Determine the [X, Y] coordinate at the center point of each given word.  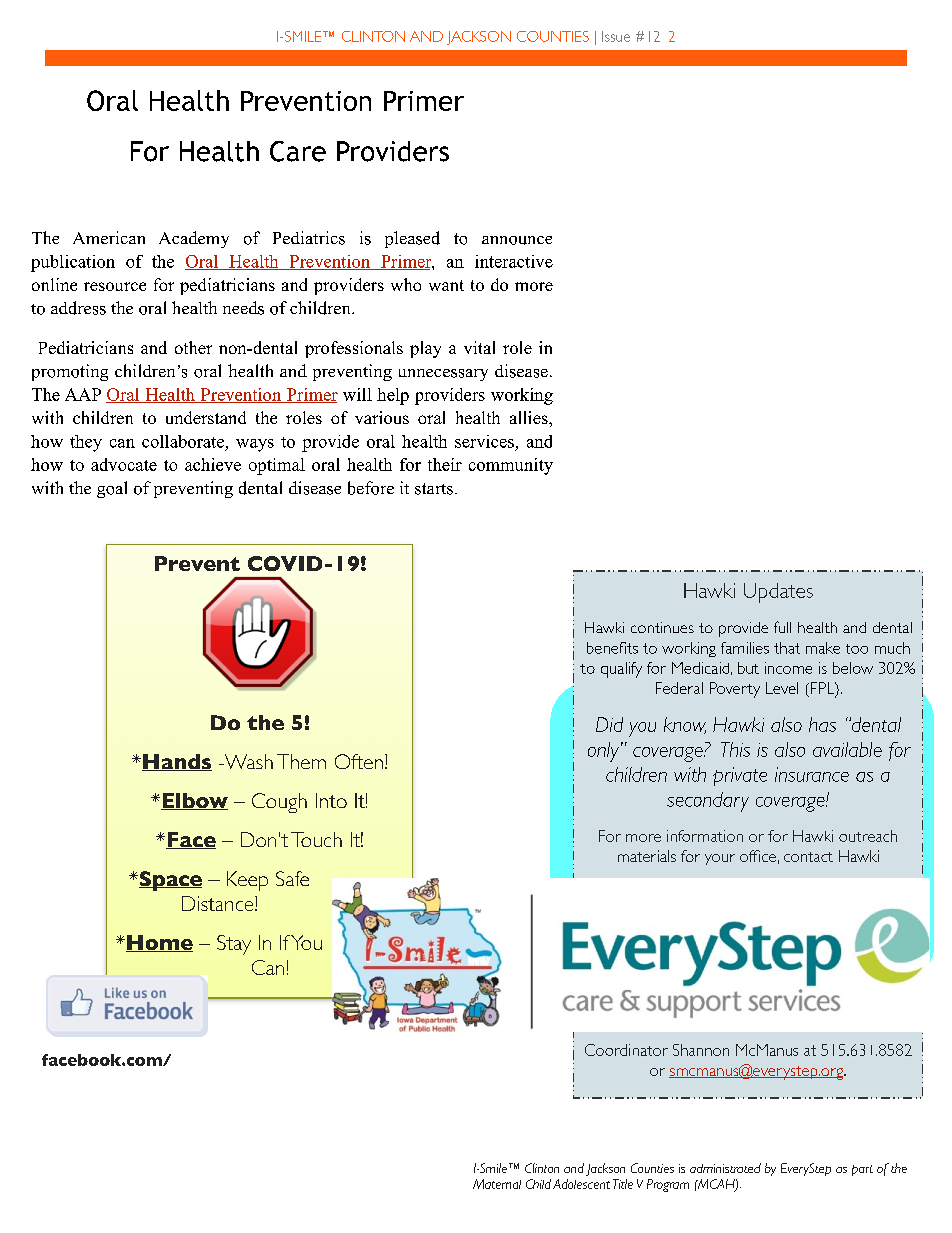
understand [206, 417]
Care [298, 151]
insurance [812, 774]
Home [159, 943]
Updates [778, 593]
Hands [177, 762]
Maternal [497, 1184]
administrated [725, 1168]
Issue [616, 36]
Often [359, 761]
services [484, 441]
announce [517, 240]
